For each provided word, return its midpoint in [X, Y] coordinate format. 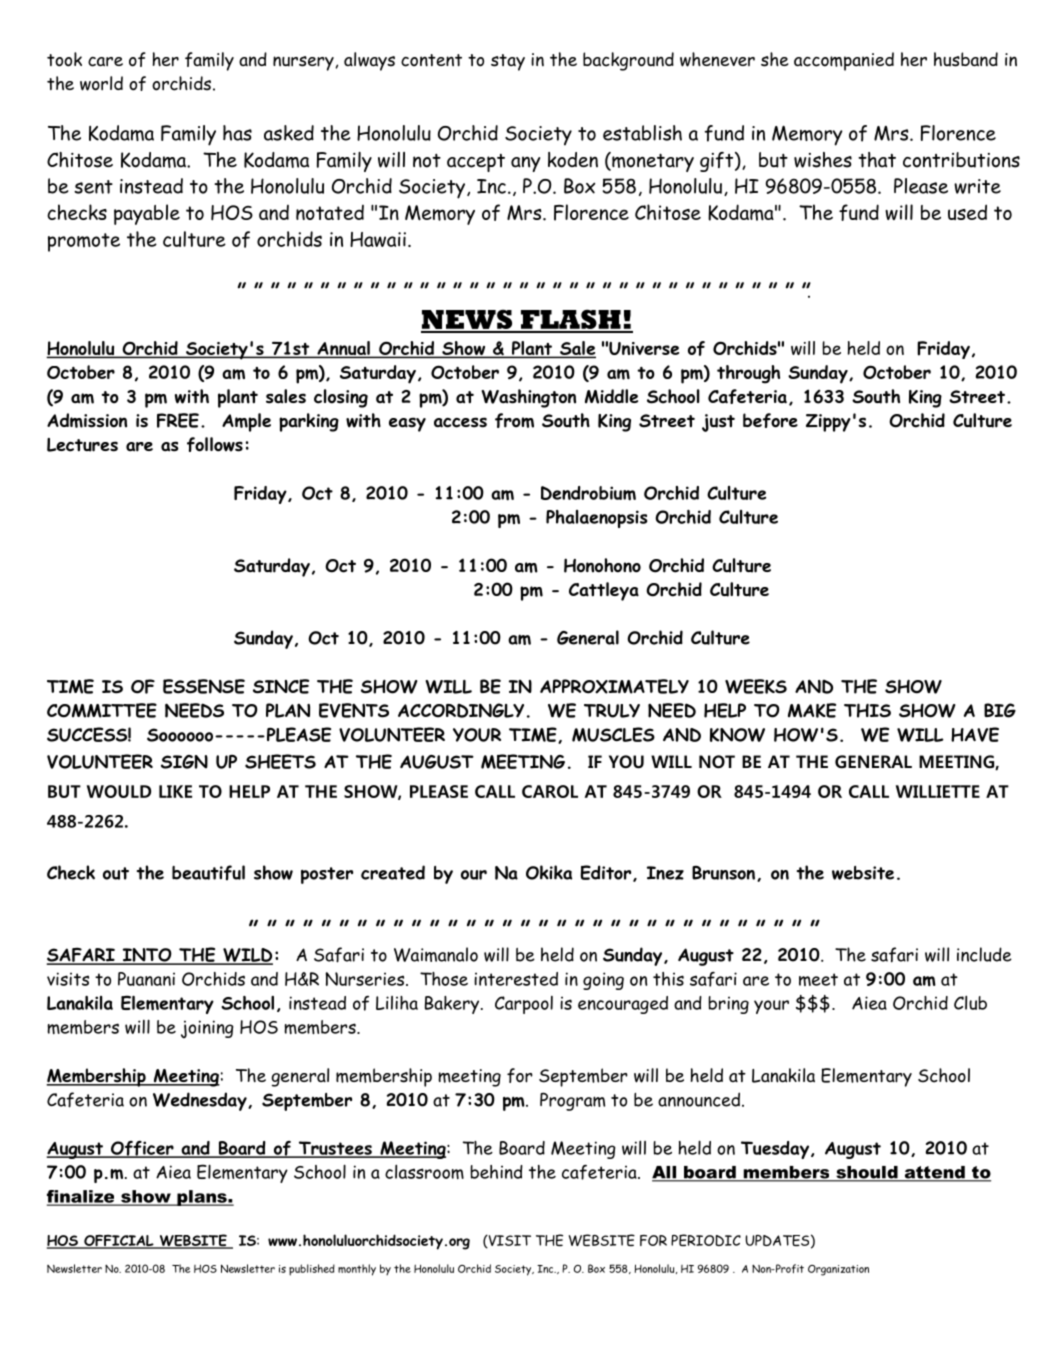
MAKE [812, 710]
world [101, 83]
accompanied [844, 61]
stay [508, 62]
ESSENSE [204, 686]
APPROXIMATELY [614, 686]
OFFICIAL [119, 1242]
